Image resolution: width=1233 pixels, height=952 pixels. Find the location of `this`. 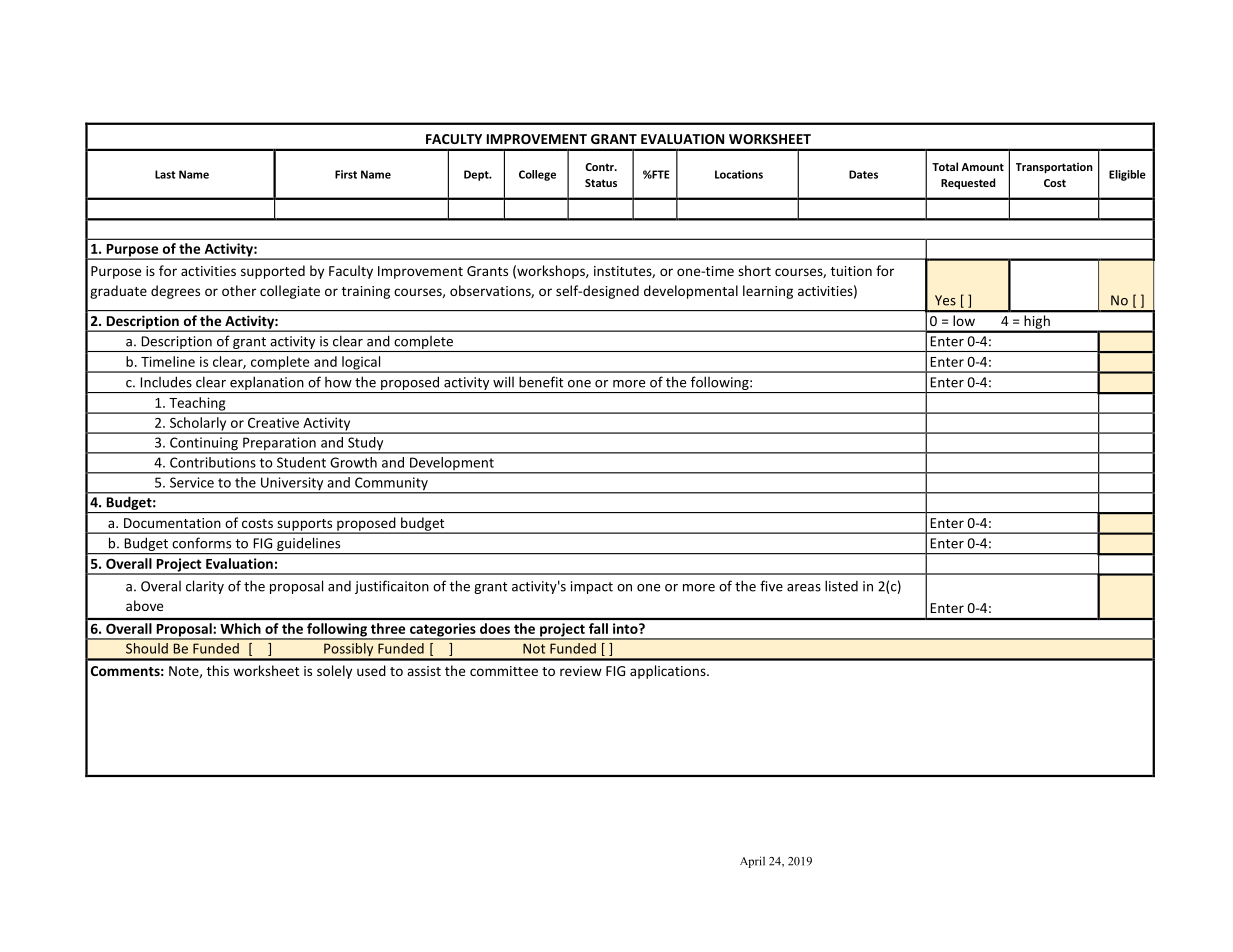

this is located at coordinates (218, 670).
